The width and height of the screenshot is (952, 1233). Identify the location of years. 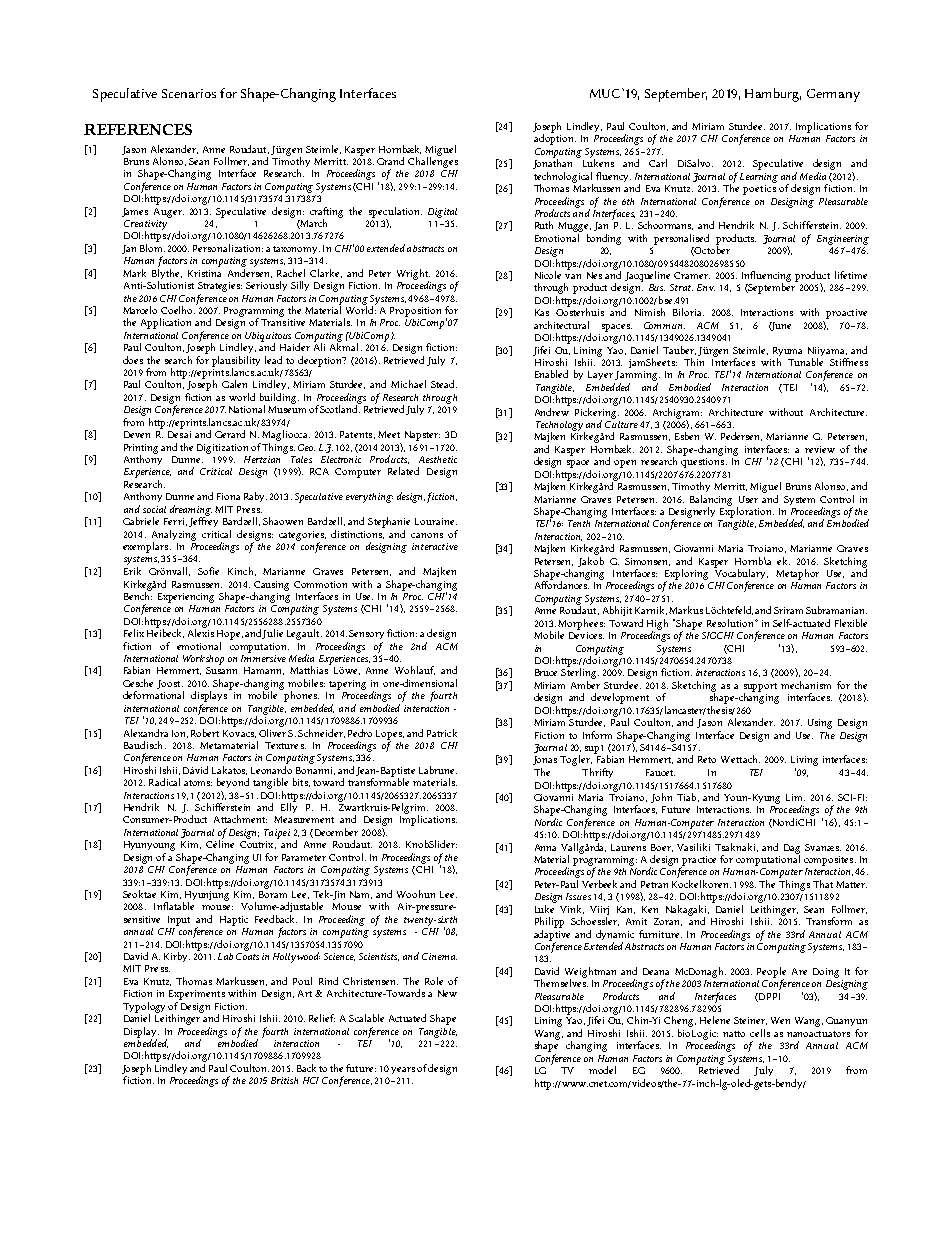
(403, 1070).
